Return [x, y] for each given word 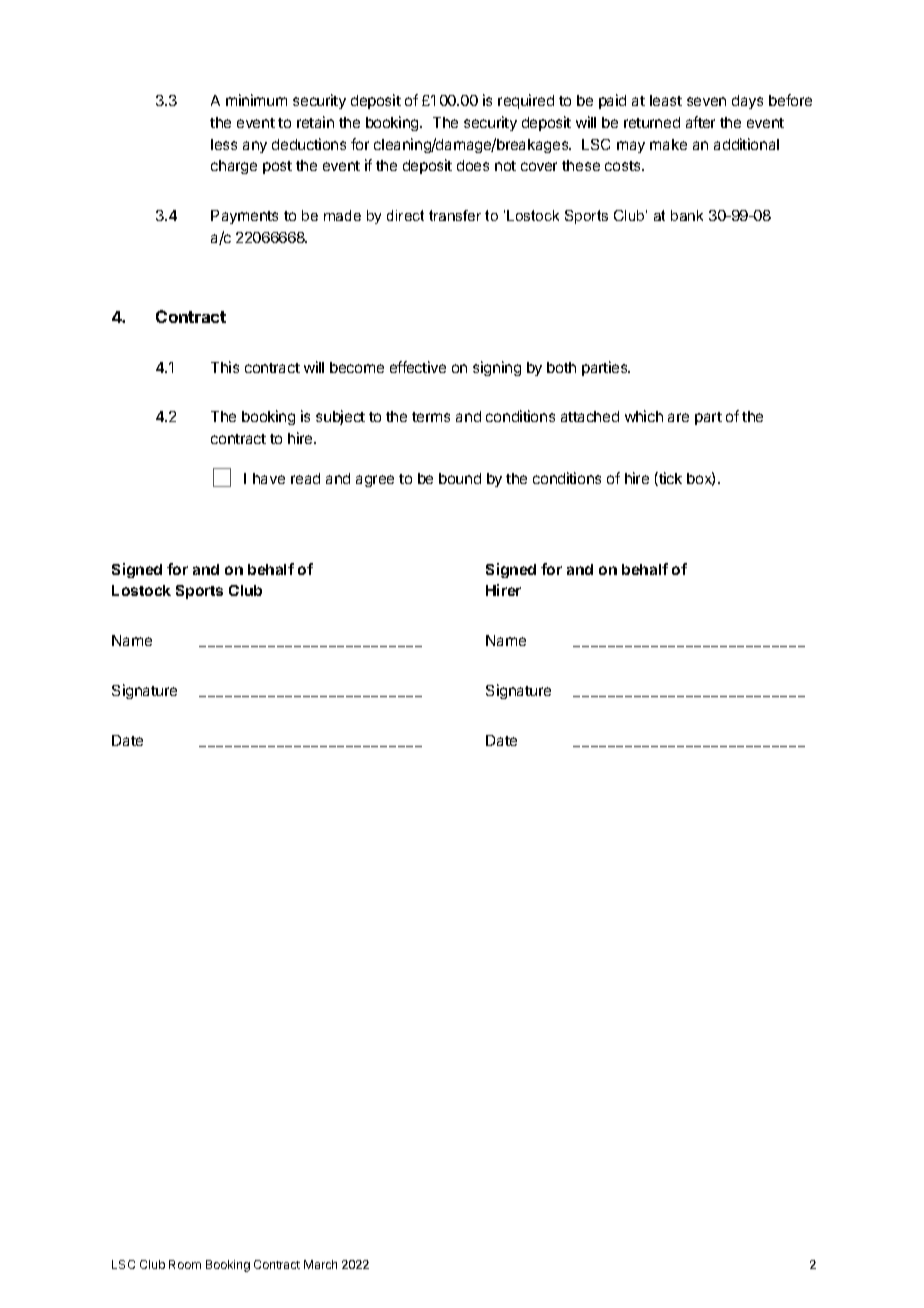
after [700, 122]
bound [460, 478]
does [473, 165]
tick [669, 479]
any [255, 147]
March [320, 1264]
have [269, 478]
